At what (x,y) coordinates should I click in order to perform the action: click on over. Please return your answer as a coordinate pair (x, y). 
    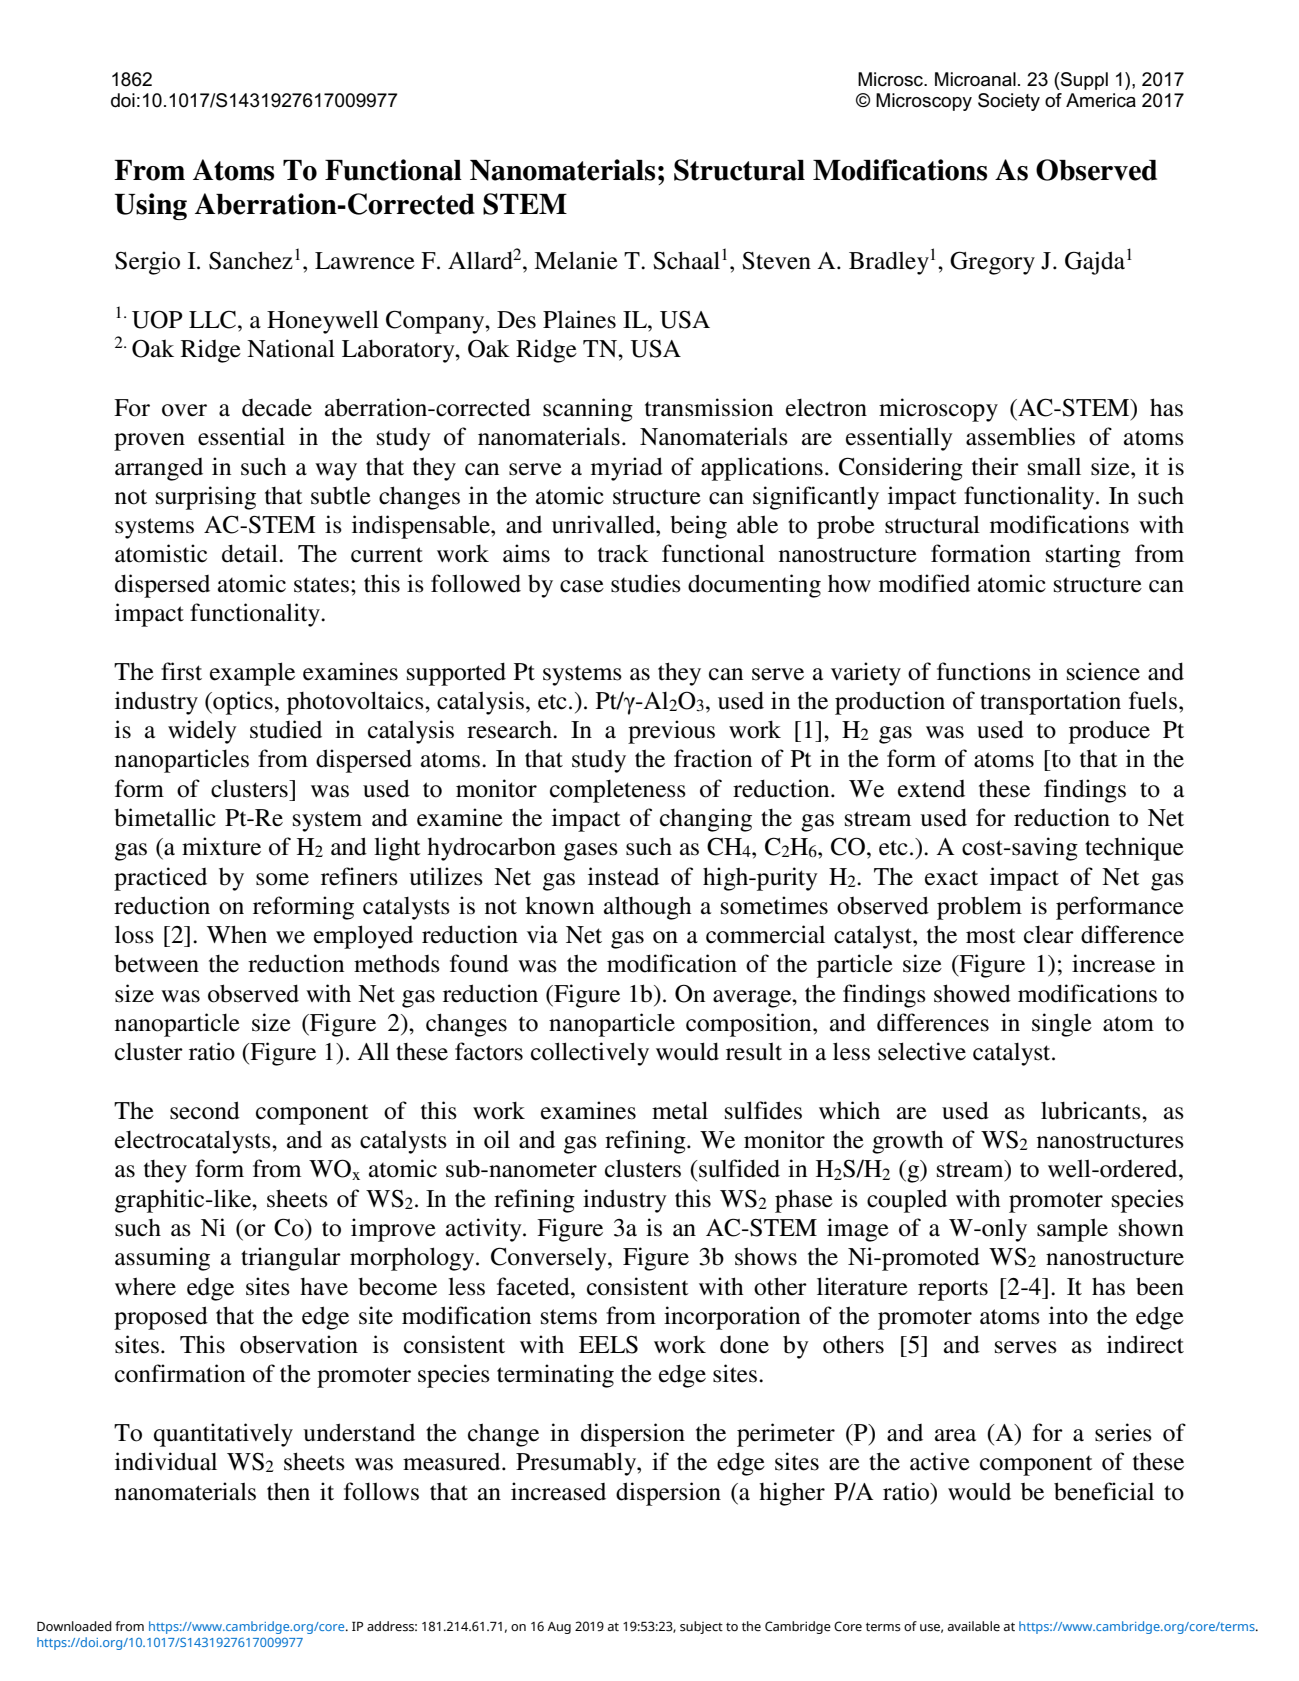
    Looking at the image, I should click on (184, 410).
